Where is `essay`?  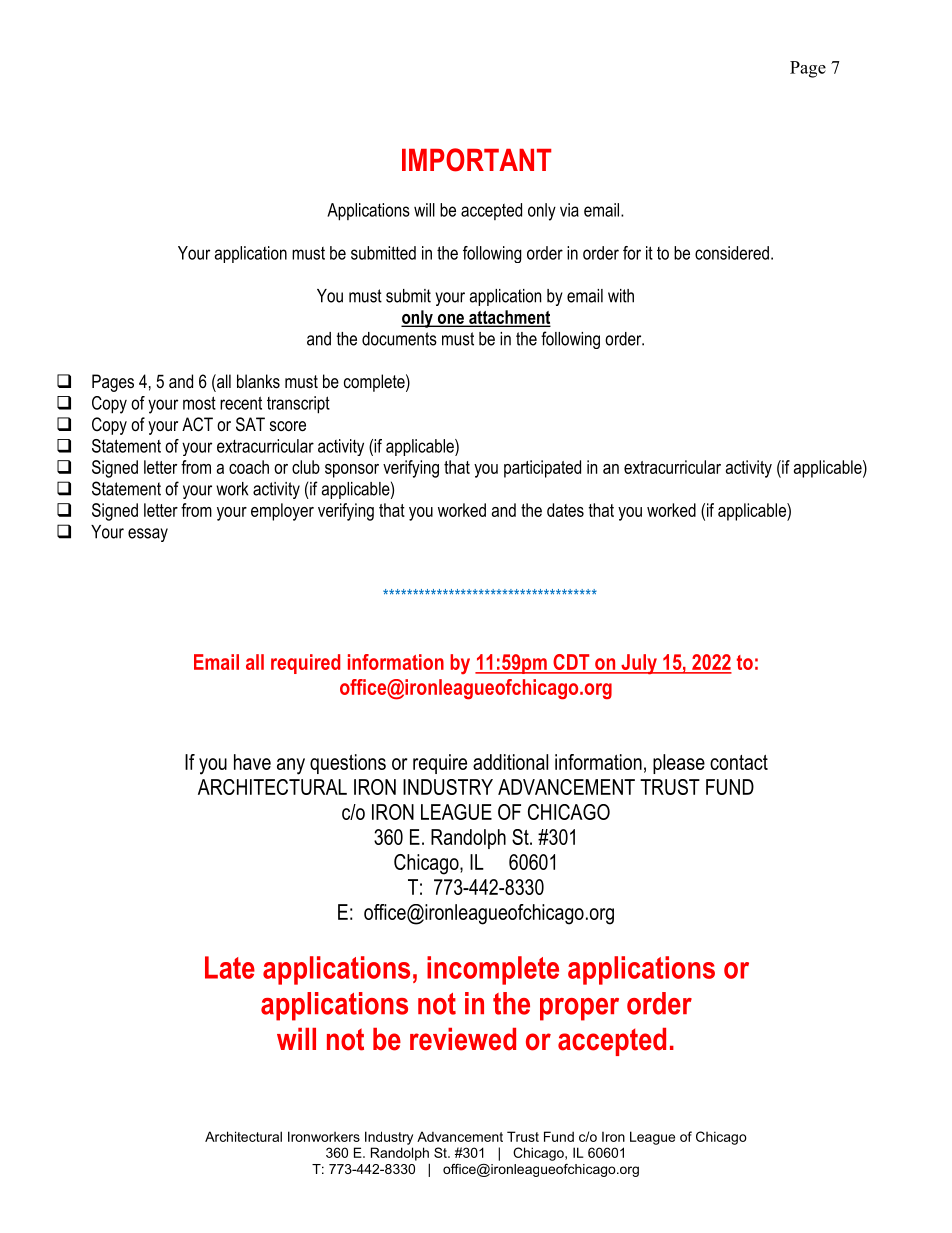
essay is located at coordinates (148, 535).
